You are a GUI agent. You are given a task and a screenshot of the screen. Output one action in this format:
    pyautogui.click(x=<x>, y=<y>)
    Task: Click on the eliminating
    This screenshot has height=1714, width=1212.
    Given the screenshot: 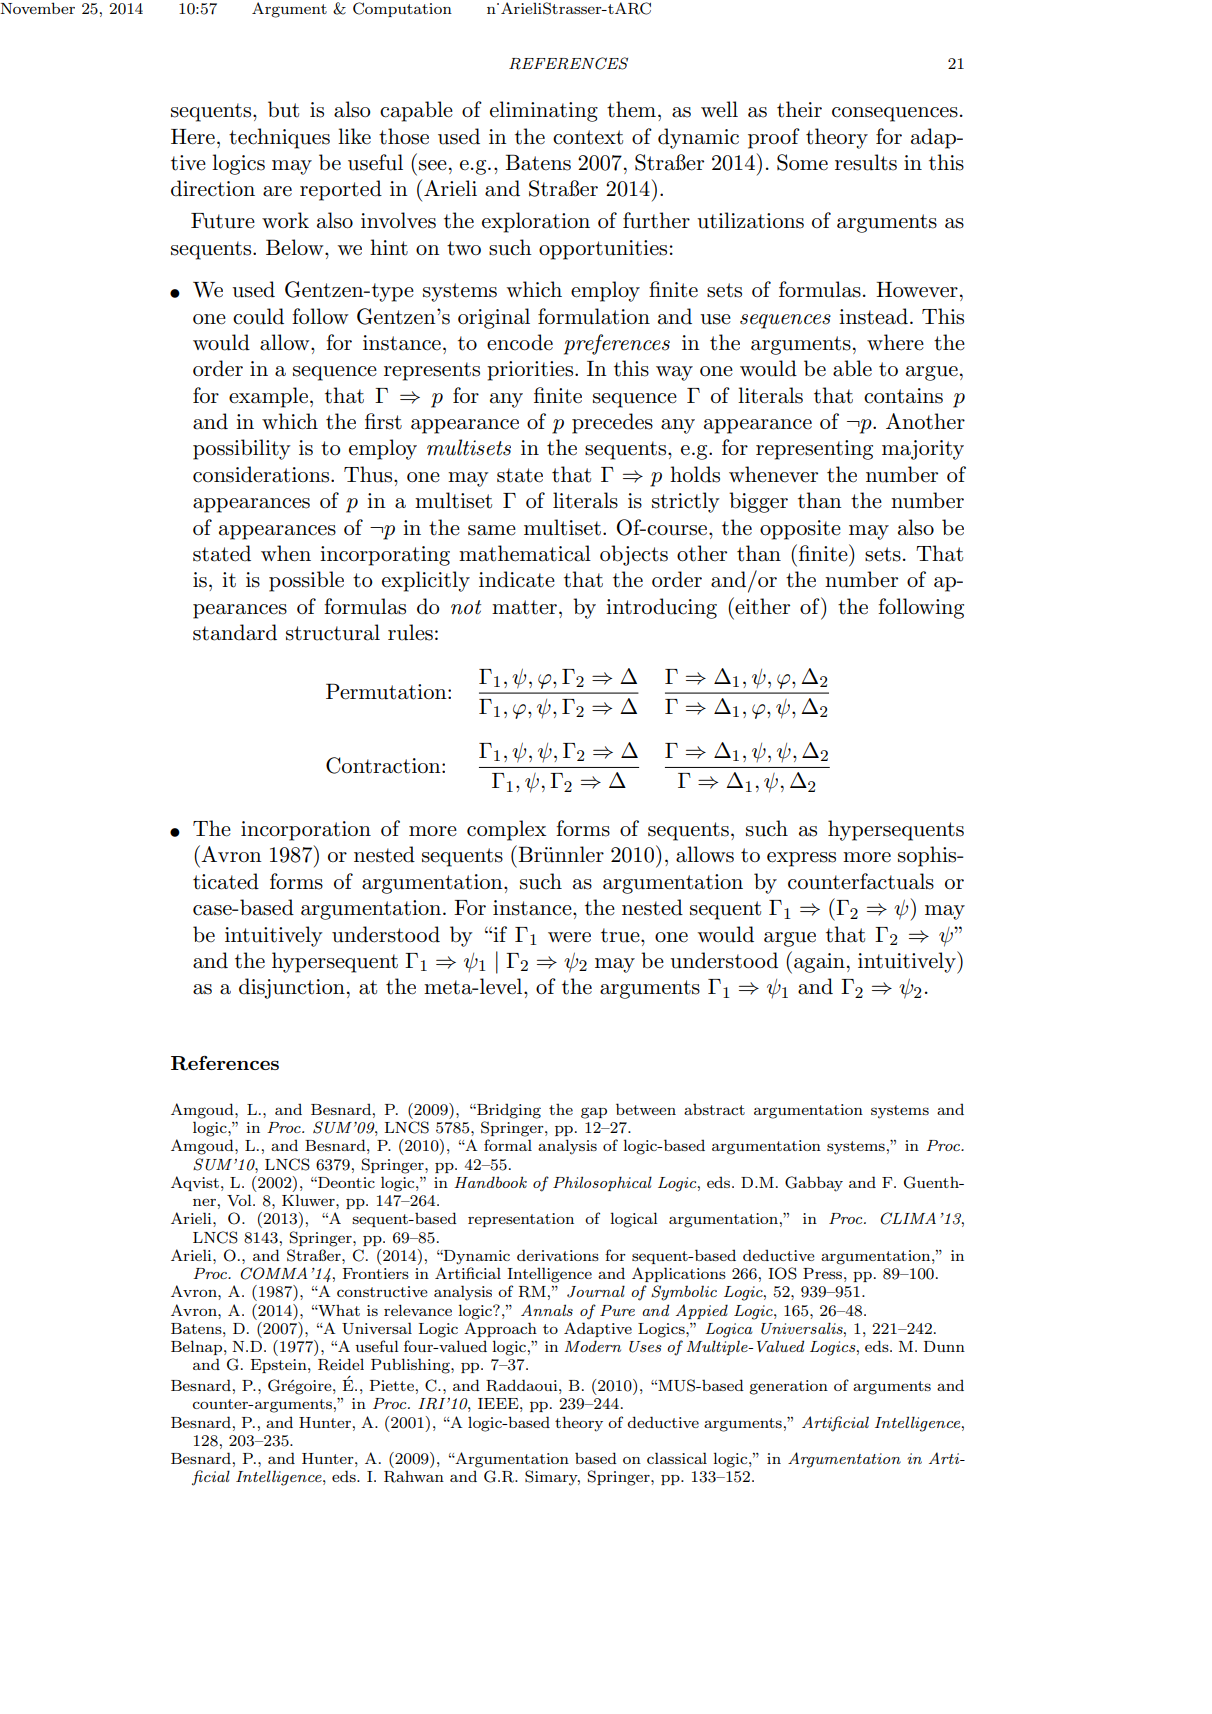 What is the action you would take?
    pyautogui.click(x=544, y=111)
